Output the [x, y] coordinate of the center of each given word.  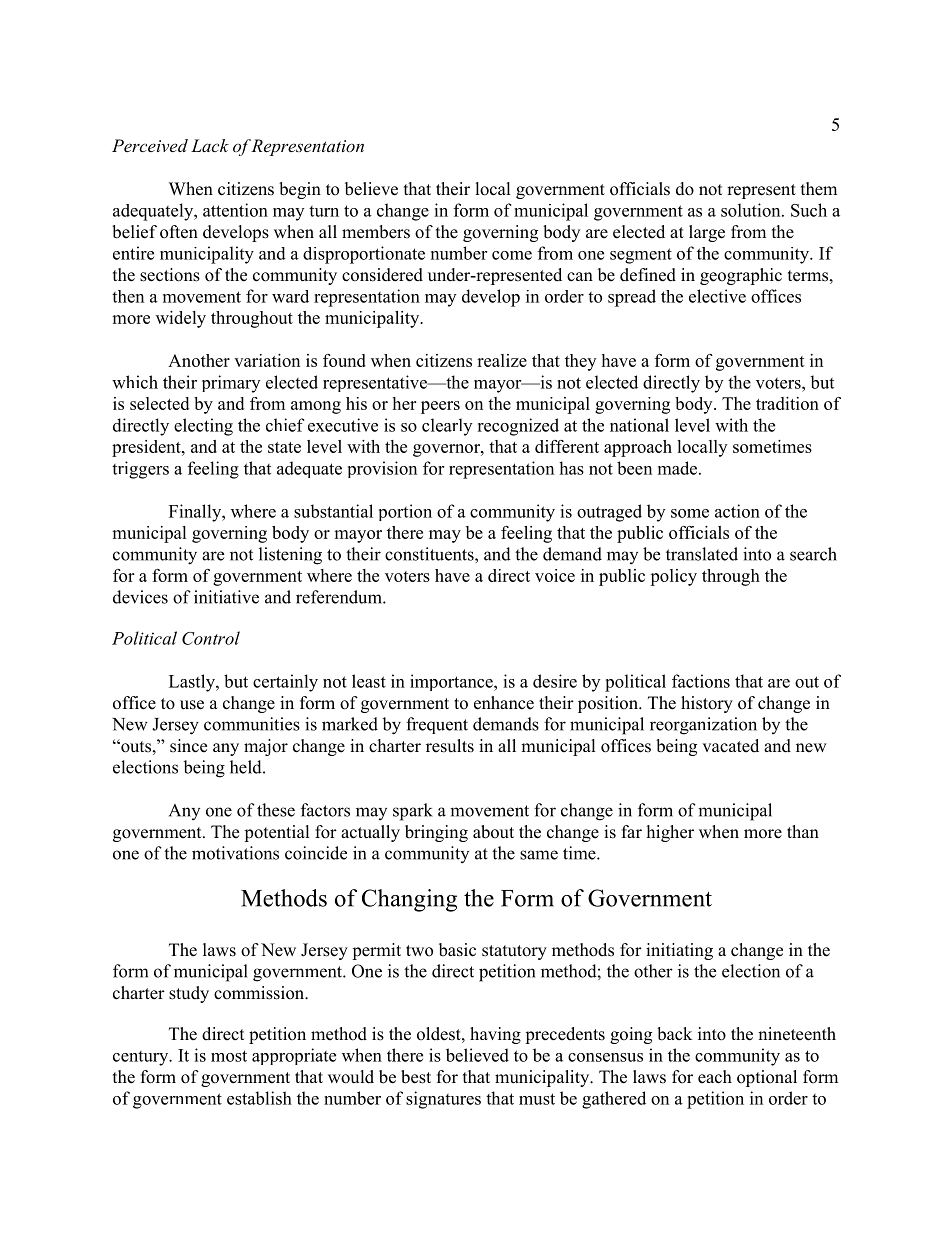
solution [752, 210]
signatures [443, 1100]
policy [673, 577]
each [715, 1077]
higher [670, 833]
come [512, 255]
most [229, 1056]
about [493, 832]
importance [452, 682]
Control [211, 638]
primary [231, 384]
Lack [210, 145]
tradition [787, 403]
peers [440, 407]
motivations [235, 853]
